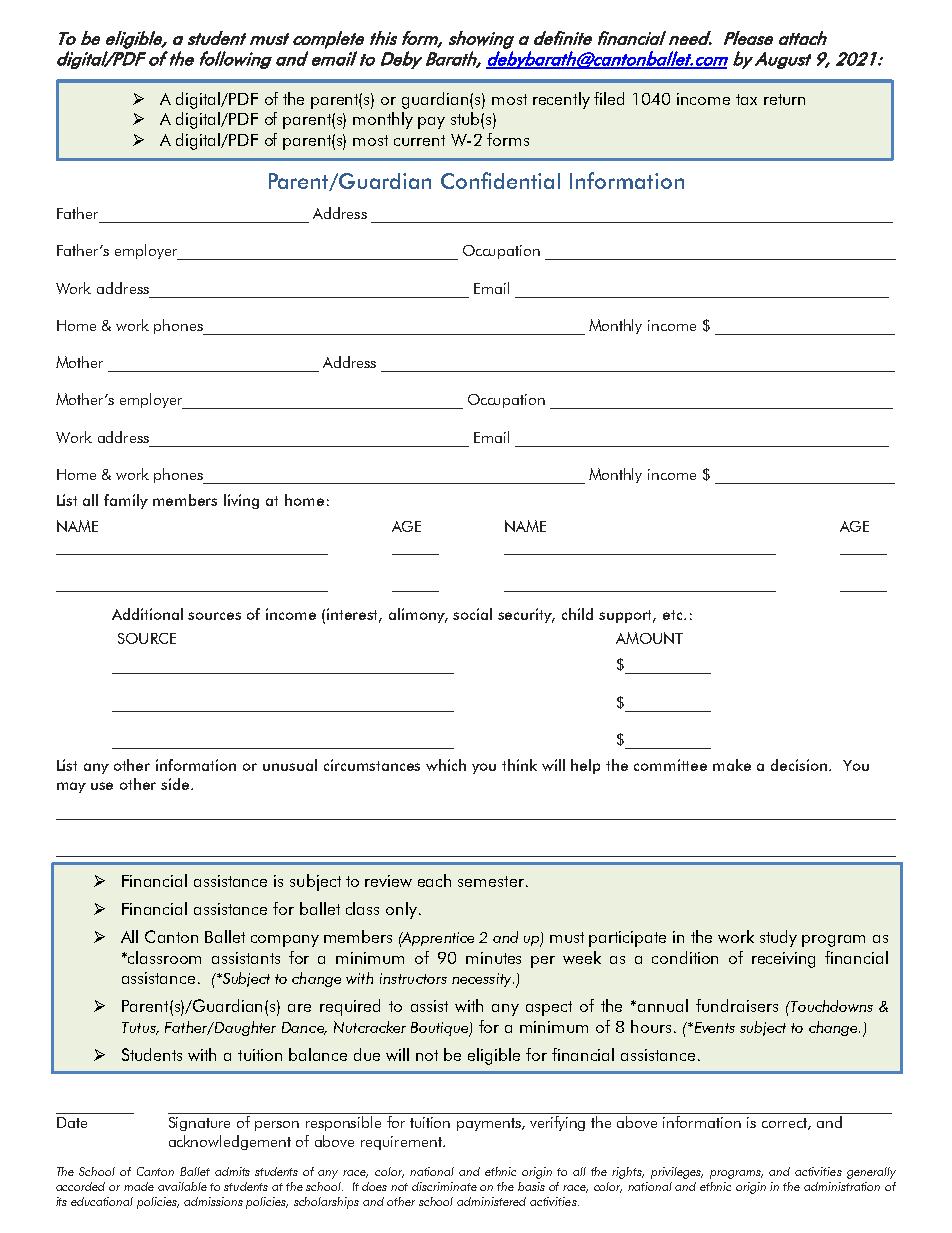  What do you see at coordinates (182, 1186) in the screenshot?
I see `available` at bounding box center [182, 1186].
